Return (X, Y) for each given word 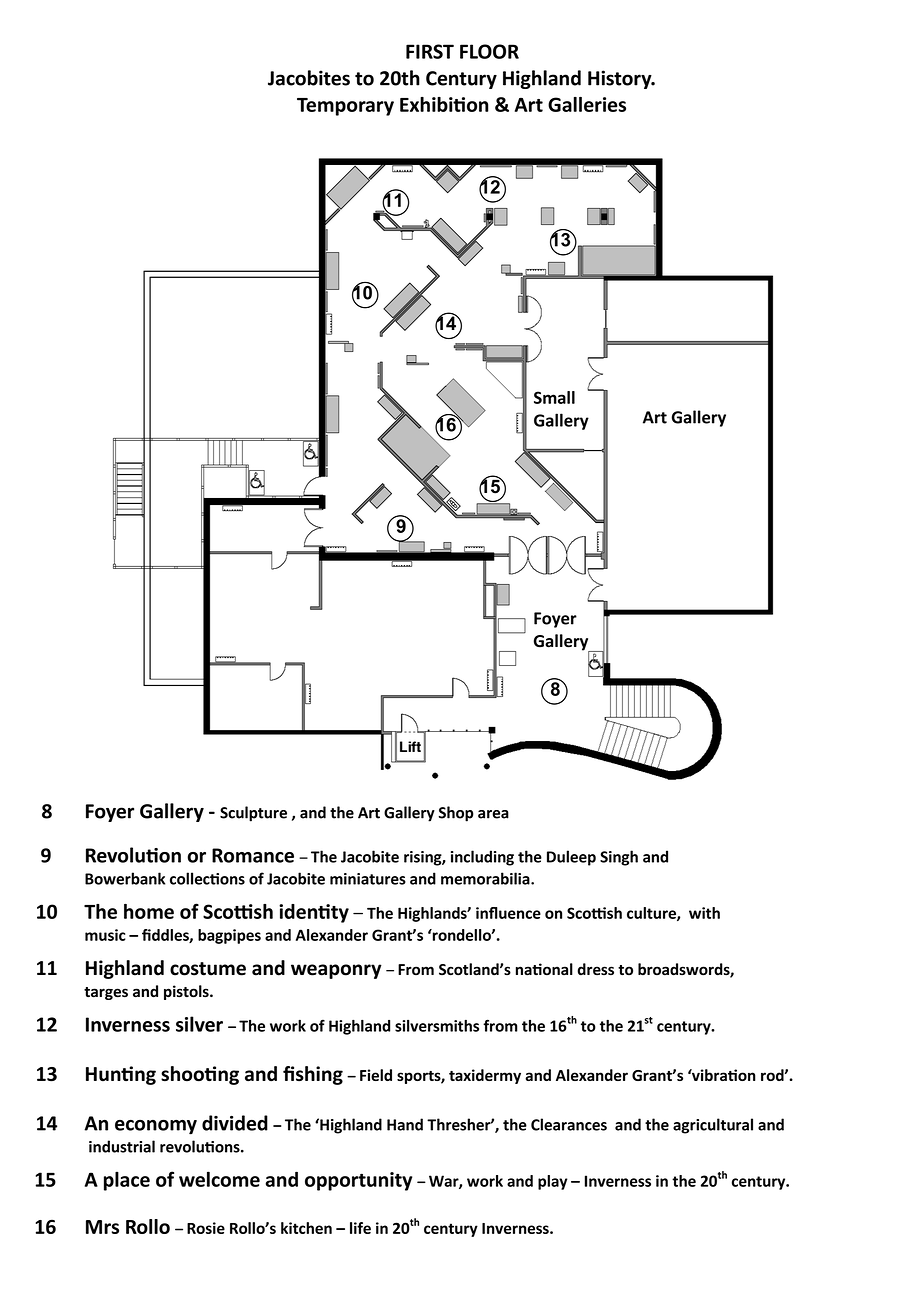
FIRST (430, 51)
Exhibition (444, 104)
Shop (456, 814)
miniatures (368, 879)
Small (554, 397)
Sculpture (253, 814)
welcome (219, 1179)
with (704, 913)
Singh (619, 858)
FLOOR (489, 51)
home (149, 911)
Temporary (345, 107)
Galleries (587, 104)
